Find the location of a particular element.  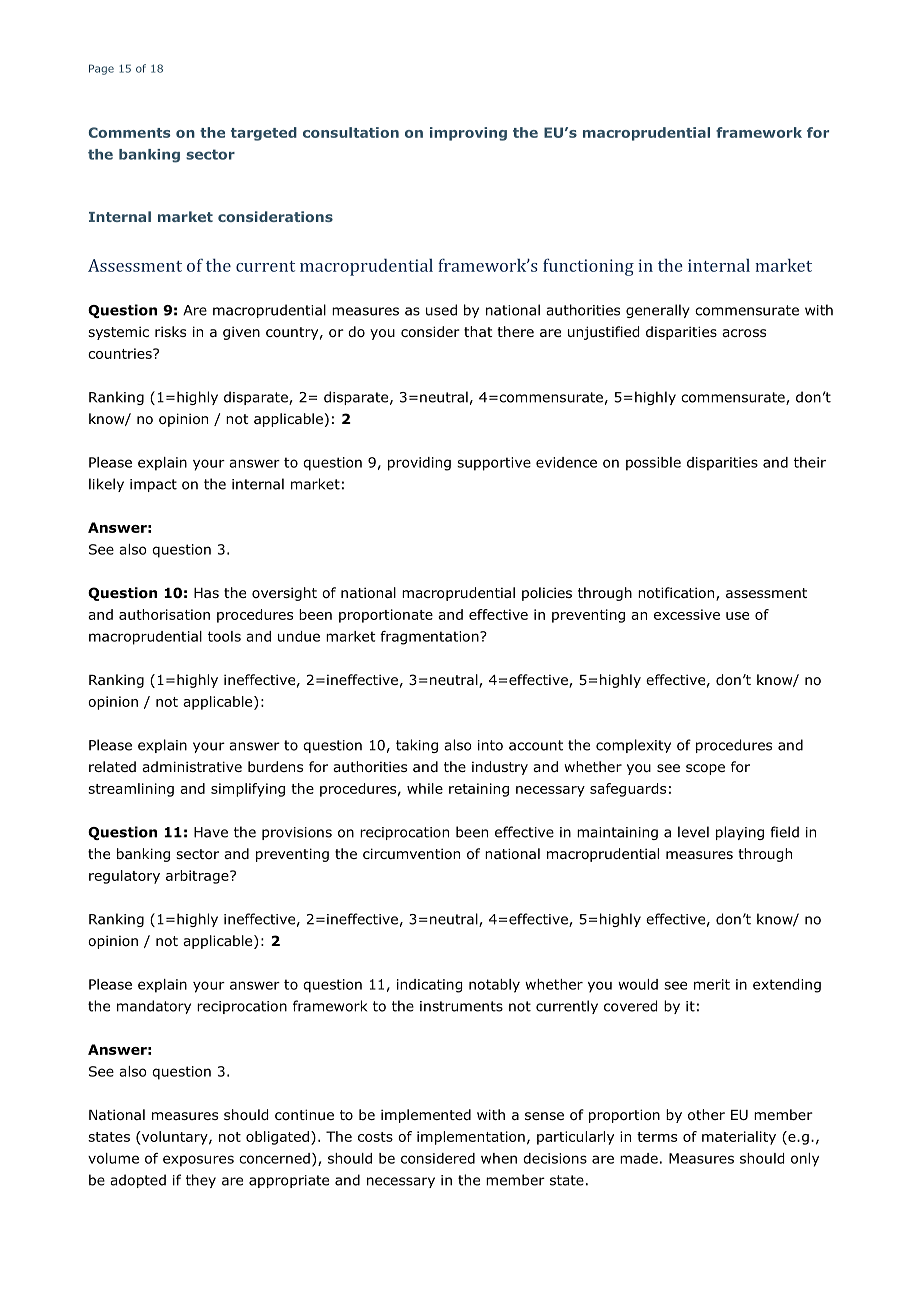

improving is located at coordinates (468, 134).
